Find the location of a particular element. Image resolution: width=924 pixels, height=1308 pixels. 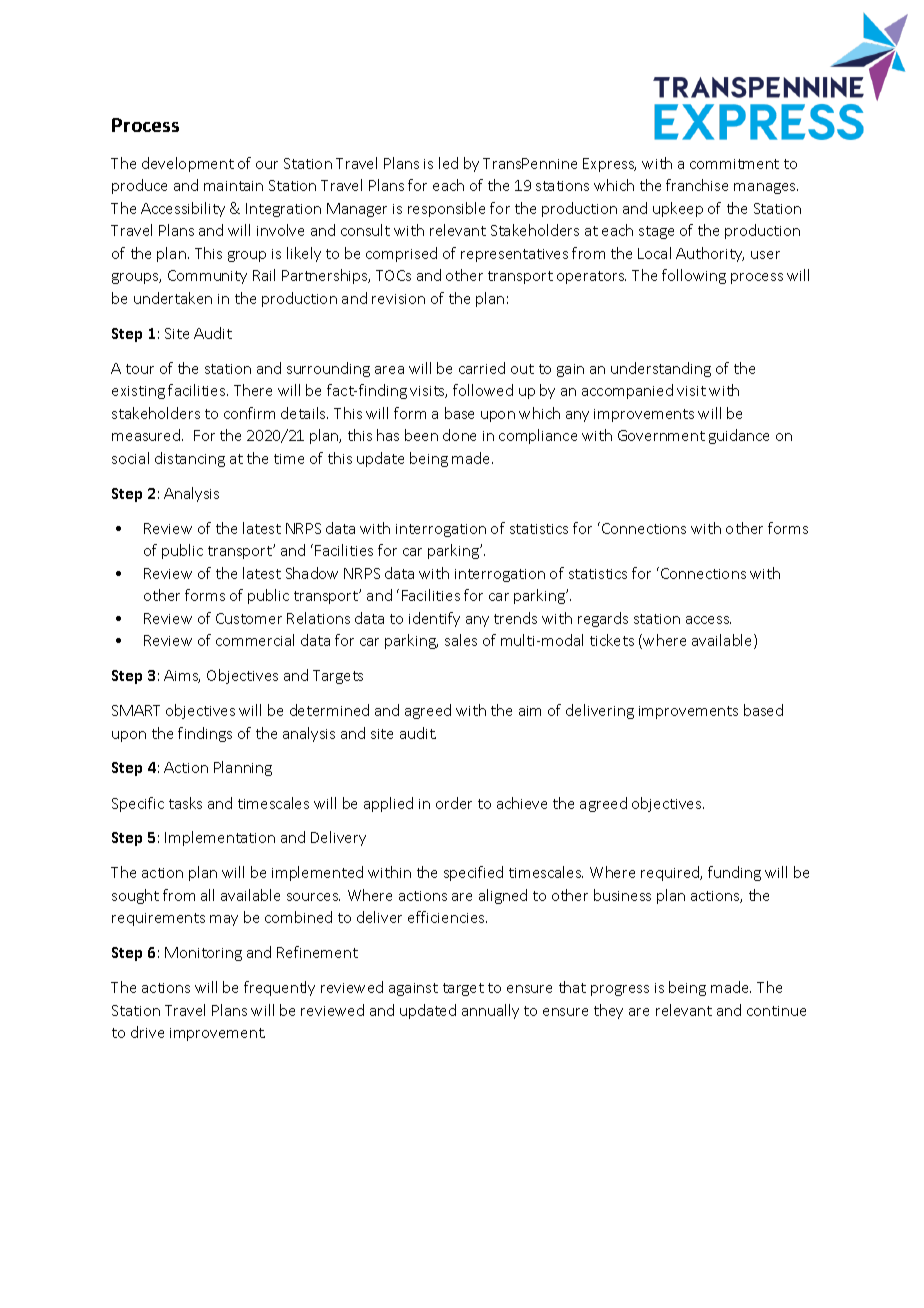

drive is located at coordinates (147, 1032).
